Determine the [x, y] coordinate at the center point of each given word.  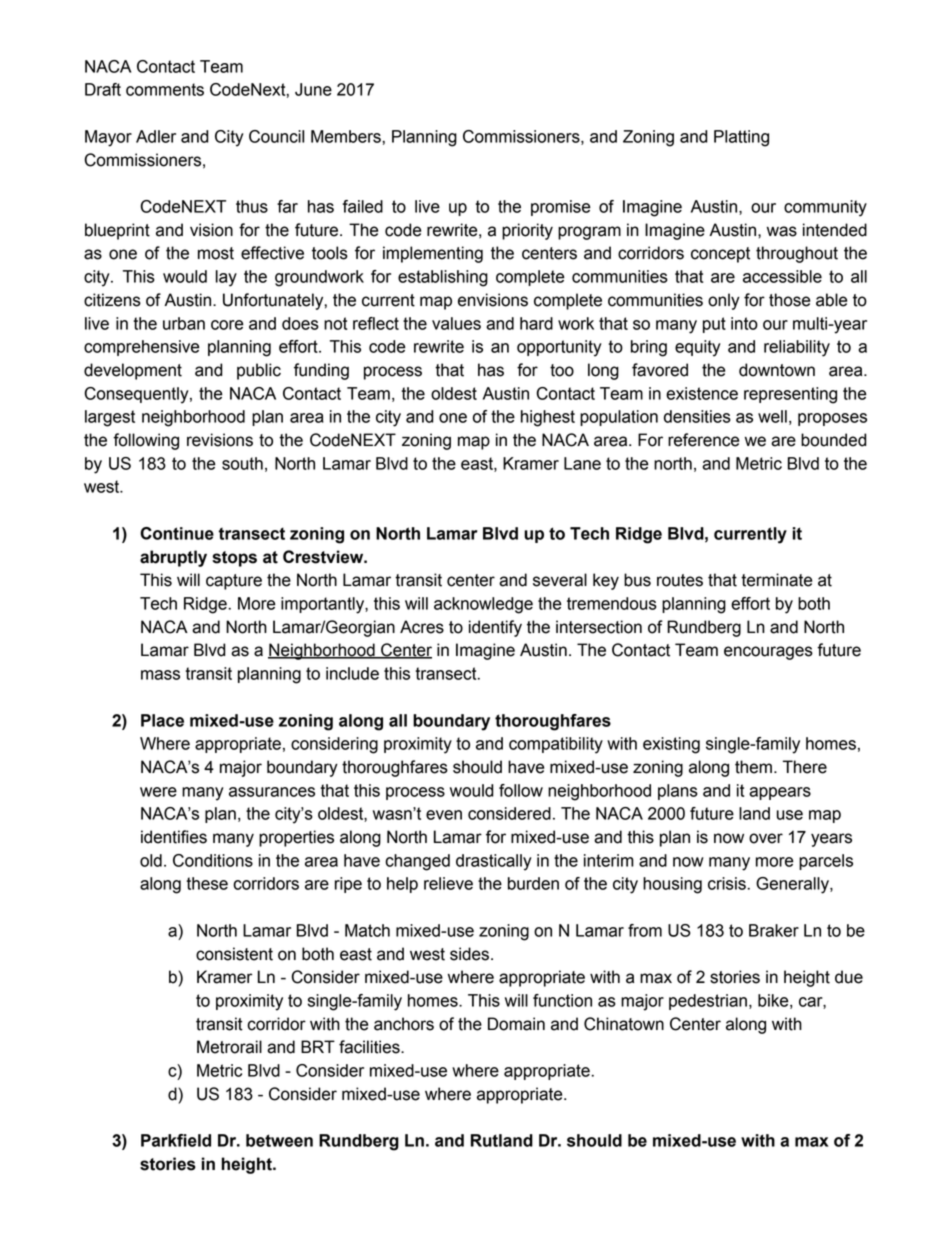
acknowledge [483, 605]
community [825, 208]
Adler [156, 136]
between [279, 1140]
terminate [776, 580]
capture [234, 582]
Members [347, 136]
